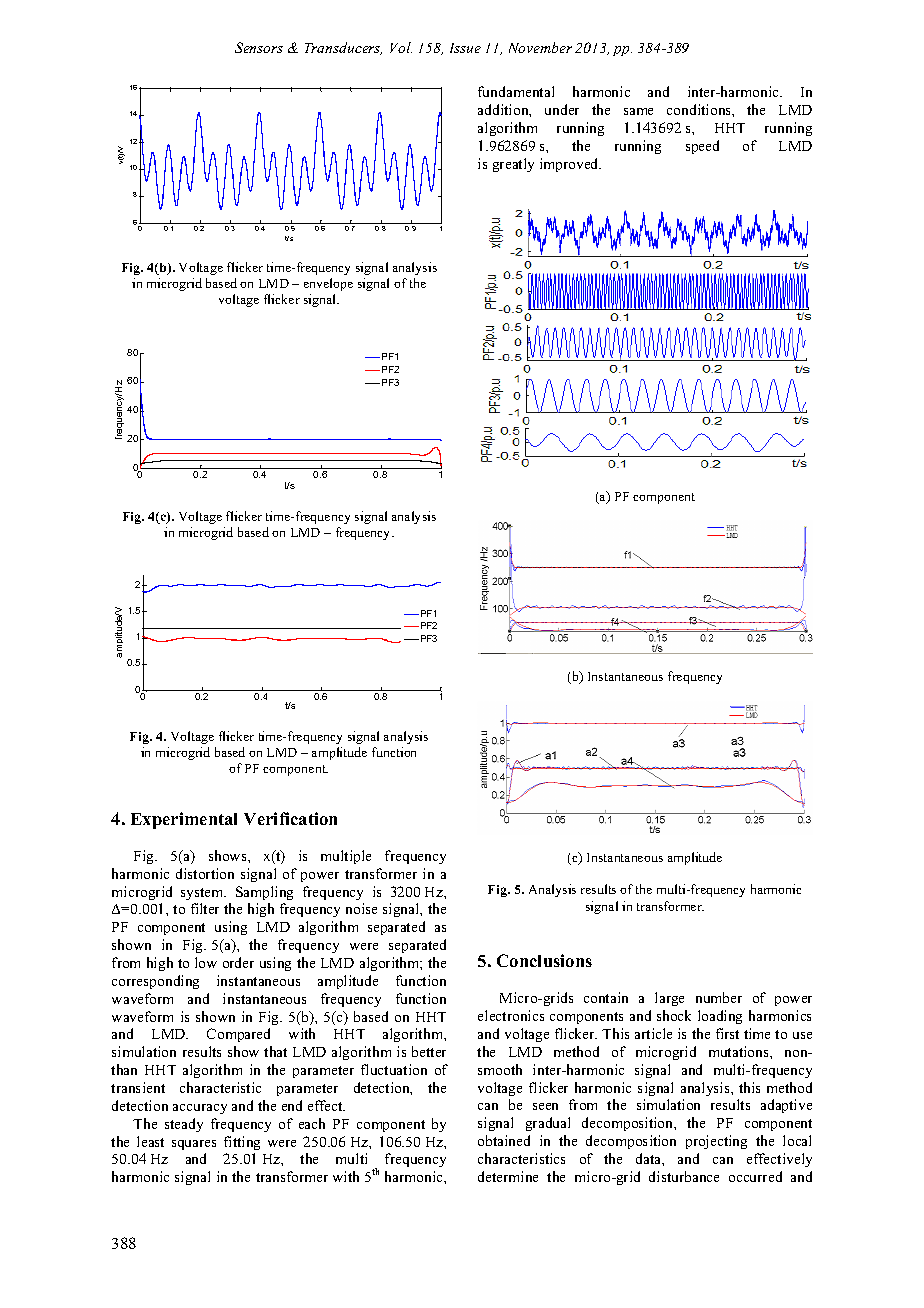  What do you see at coordinates (194, 1145) in the screenshot?
I see `squares` at bounding box center [194, 1145].
